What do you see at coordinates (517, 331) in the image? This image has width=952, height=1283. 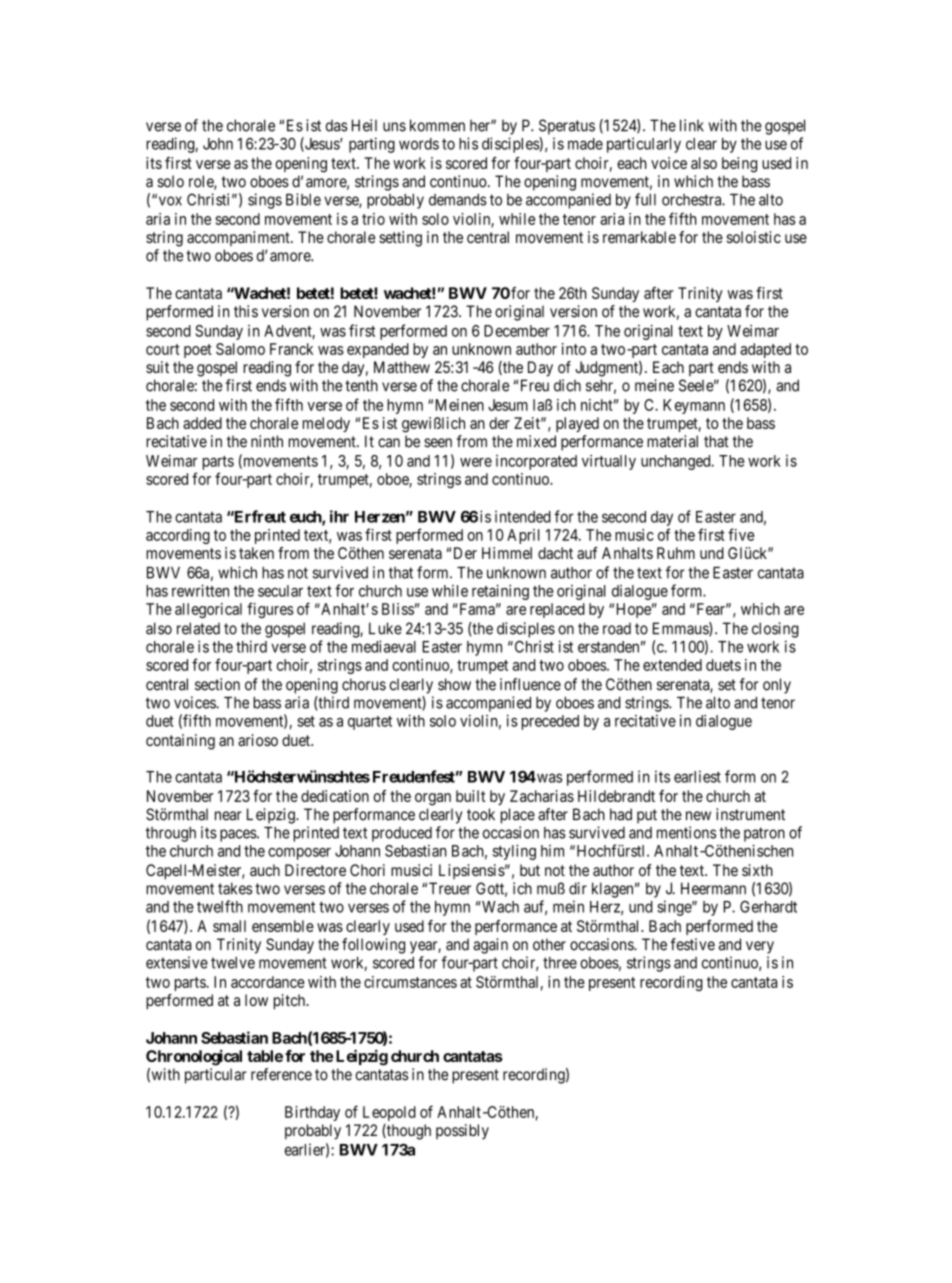 I see `December` at bounding box center [517, 331].
